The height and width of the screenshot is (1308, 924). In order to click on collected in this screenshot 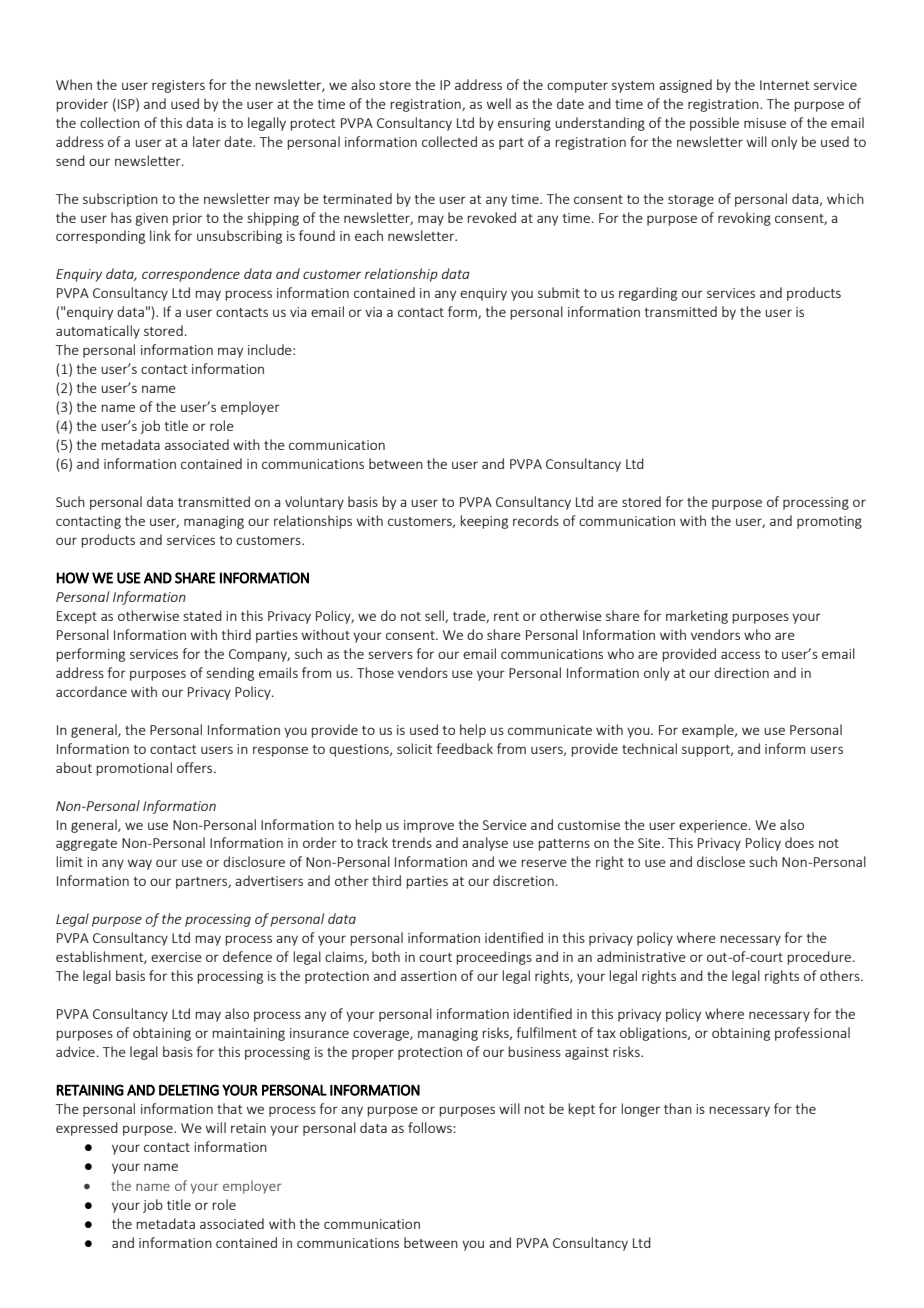, I will do `click(449, 141)`.
